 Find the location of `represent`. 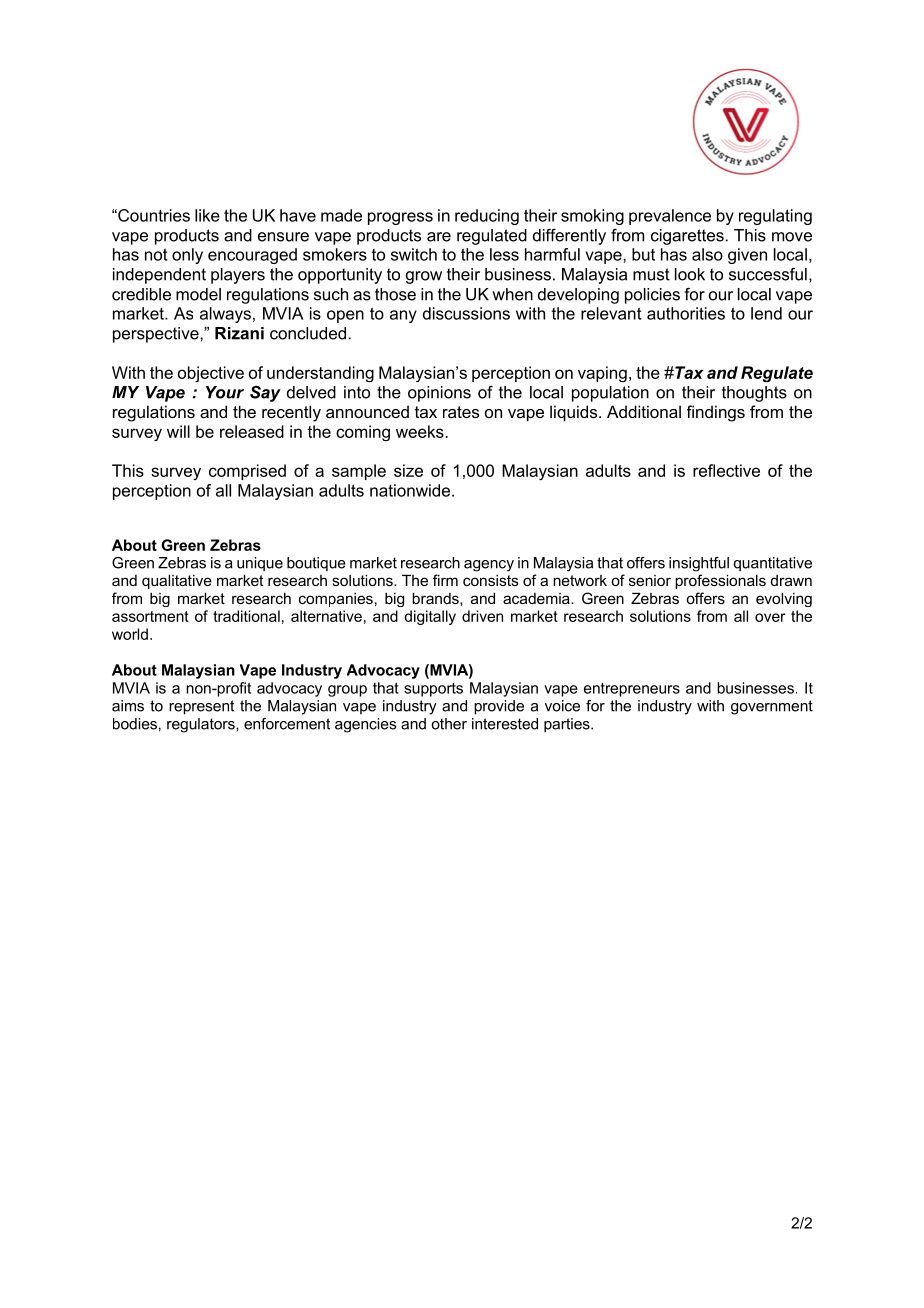

represent is located at coordinates (201, 707).
